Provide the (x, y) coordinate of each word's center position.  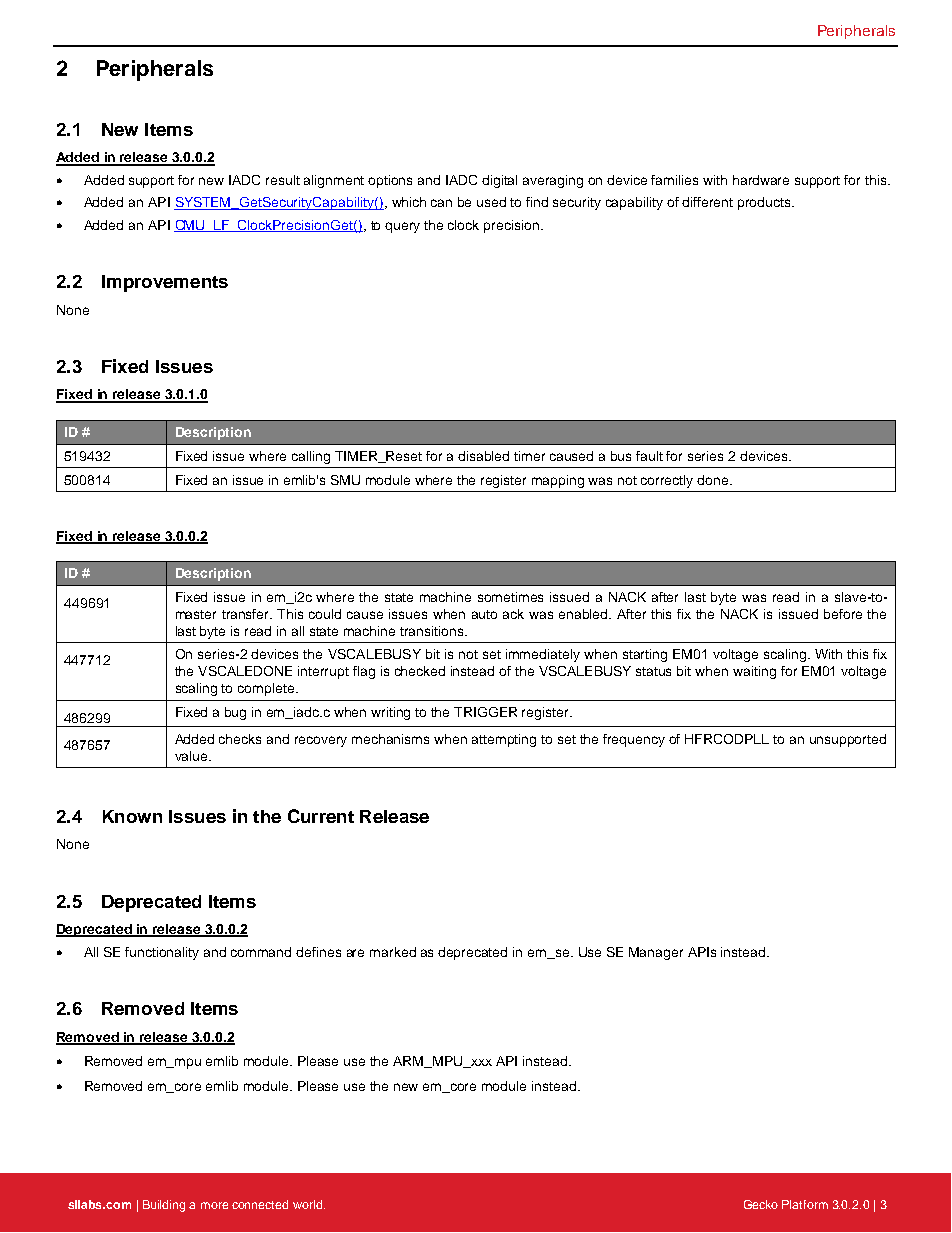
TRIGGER (485, 712)
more (214, 1205)
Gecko (761, 1204)
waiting (754, 672)
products (765, 203)
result (283, 180)
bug (235, 713)
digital (499, 181)
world (309, 1204)
